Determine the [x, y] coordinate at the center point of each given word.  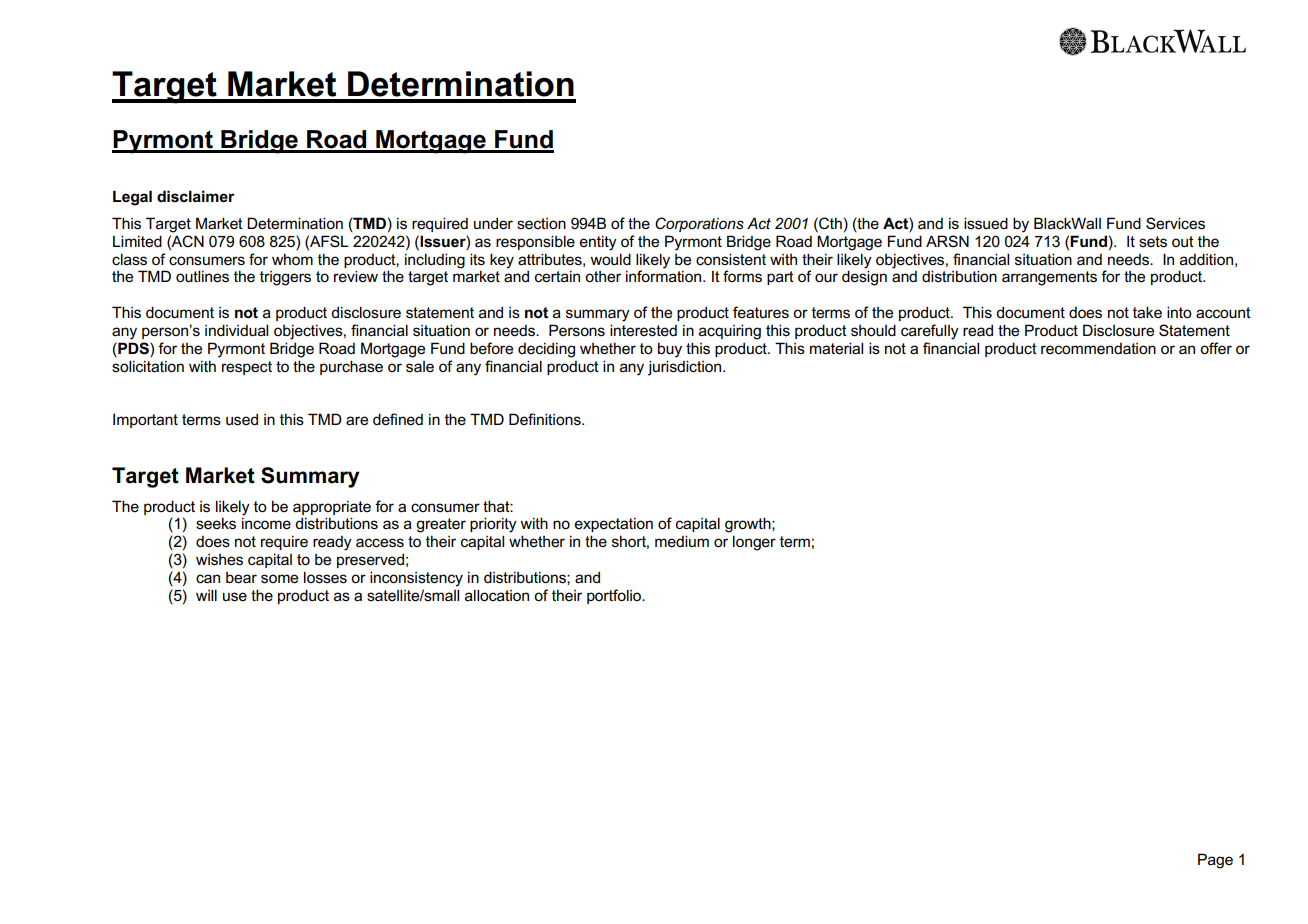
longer [754, 543]
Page [1215, 861]
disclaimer [196, 196]
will [206, 595]
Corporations [699, 224]
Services [1175, 223]
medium [682, 541]
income [266, 523]
